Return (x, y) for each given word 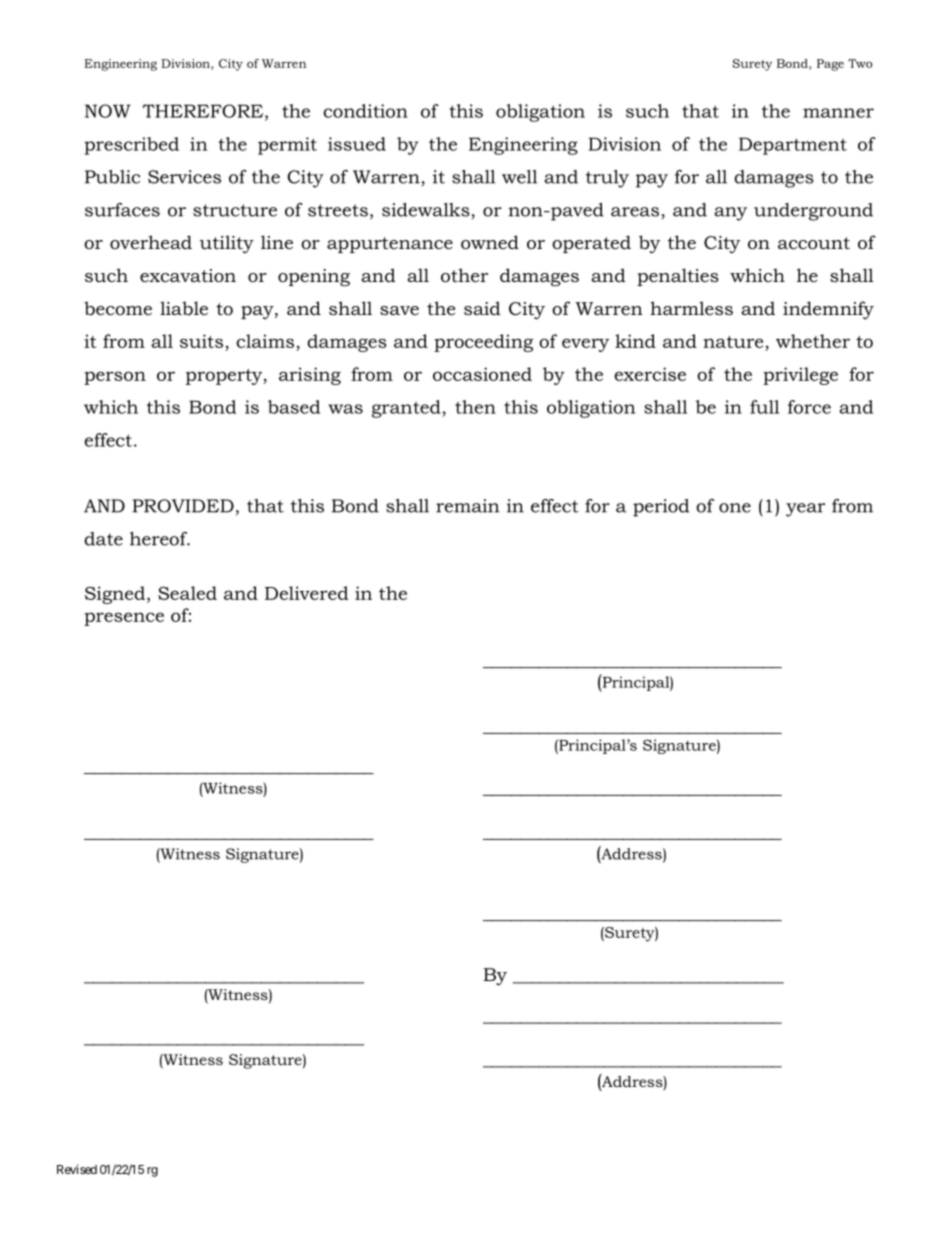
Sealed (187, 593)
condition (365, 111)
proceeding (483, 343)
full (764, 407)
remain (467, 506)
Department (793, 146)
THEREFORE (204, 112)
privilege (800, 376)
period (661, 508)
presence (124, 619)
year (805, 510)
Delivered (307, 593)
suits (201, 341)
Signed (116, 595)
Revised (77, 1169)
